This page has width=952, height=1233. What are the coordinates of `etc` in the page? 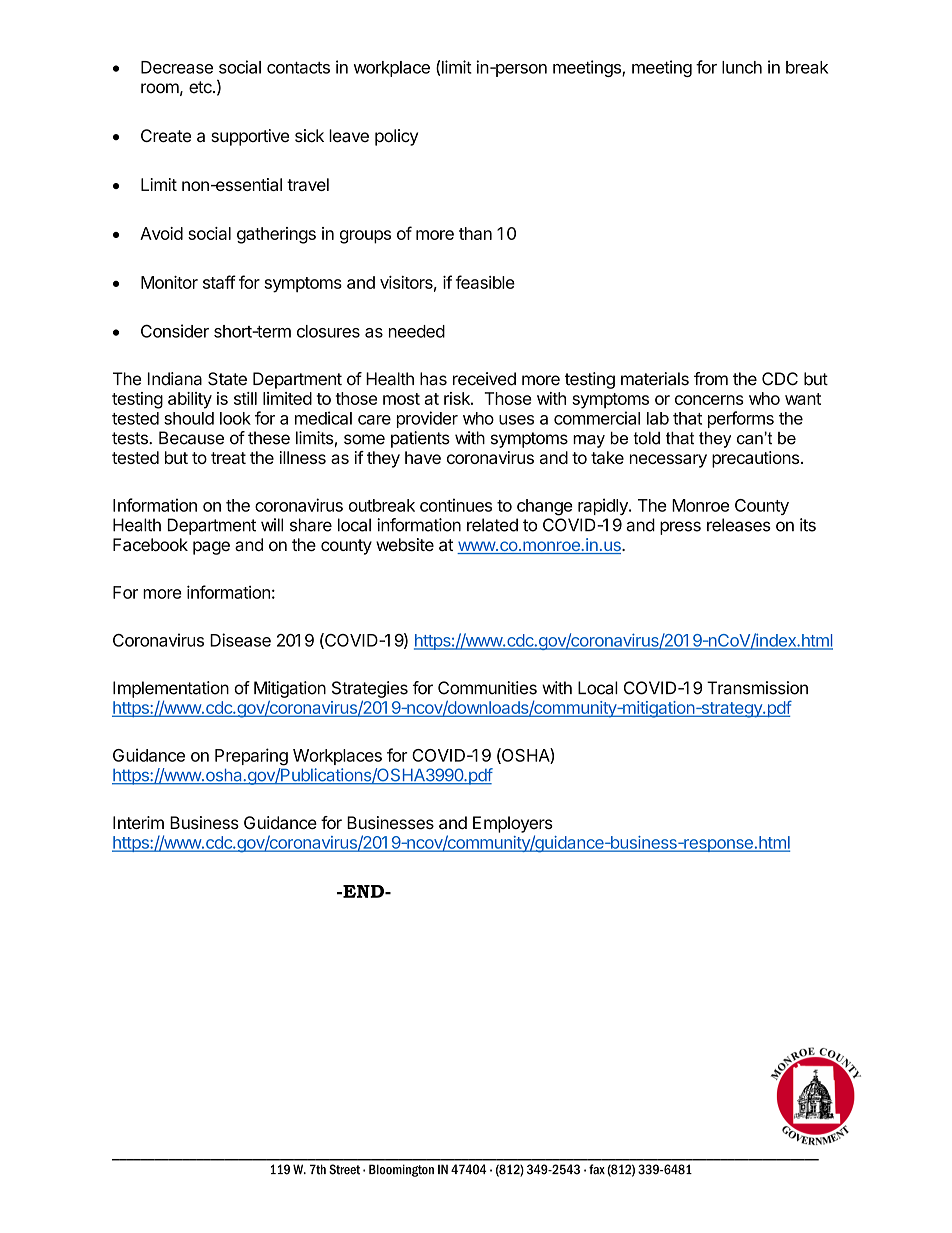 It's located at (201, 87).
